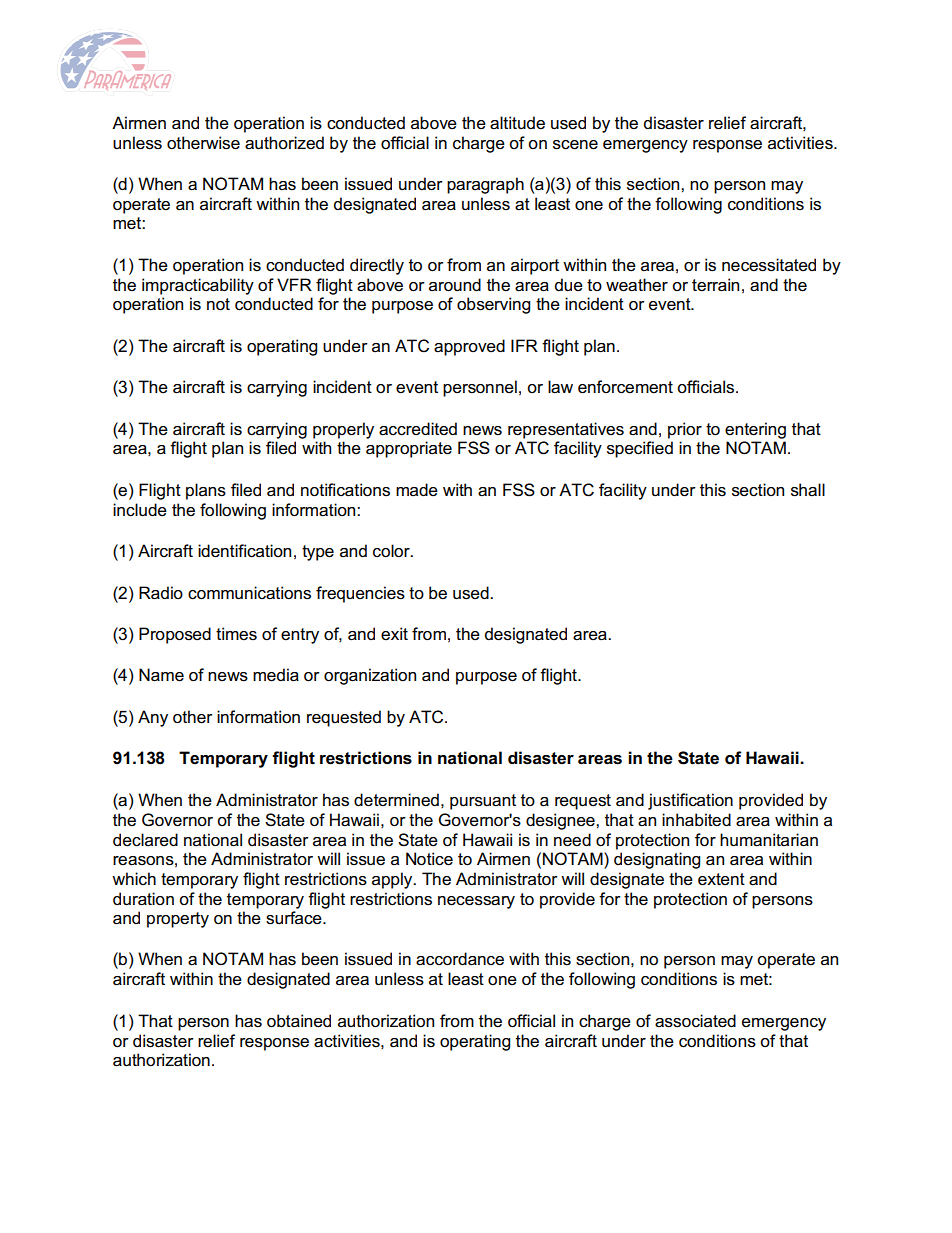 The height and width of the image is (1233, 952). What do you see at coordinates (392, 551) in the image?
I see `color` at bounding box center [392, 551].
